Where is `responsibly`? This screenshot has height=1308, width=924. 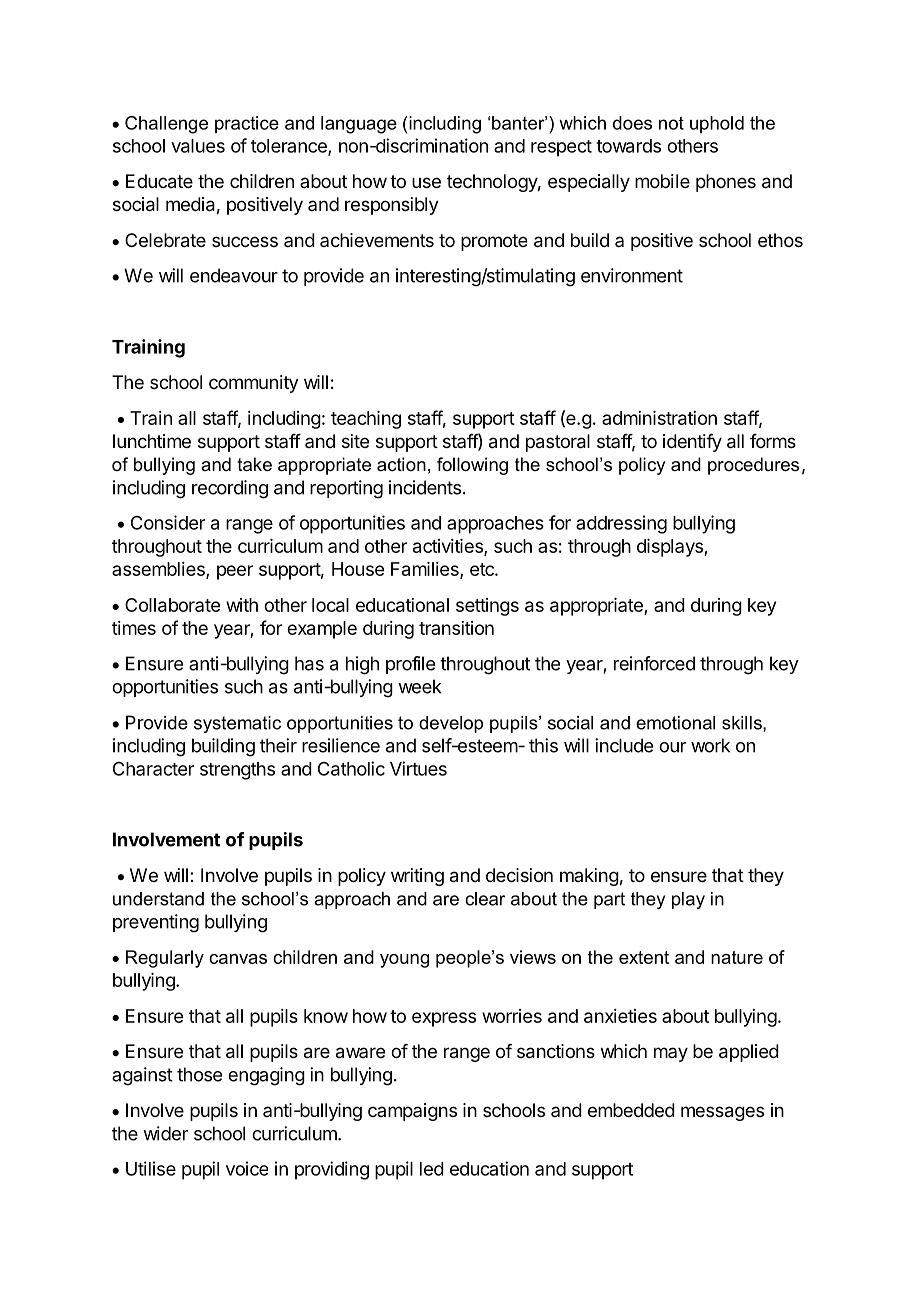 responsibly is located at coordinates (392, 206).
